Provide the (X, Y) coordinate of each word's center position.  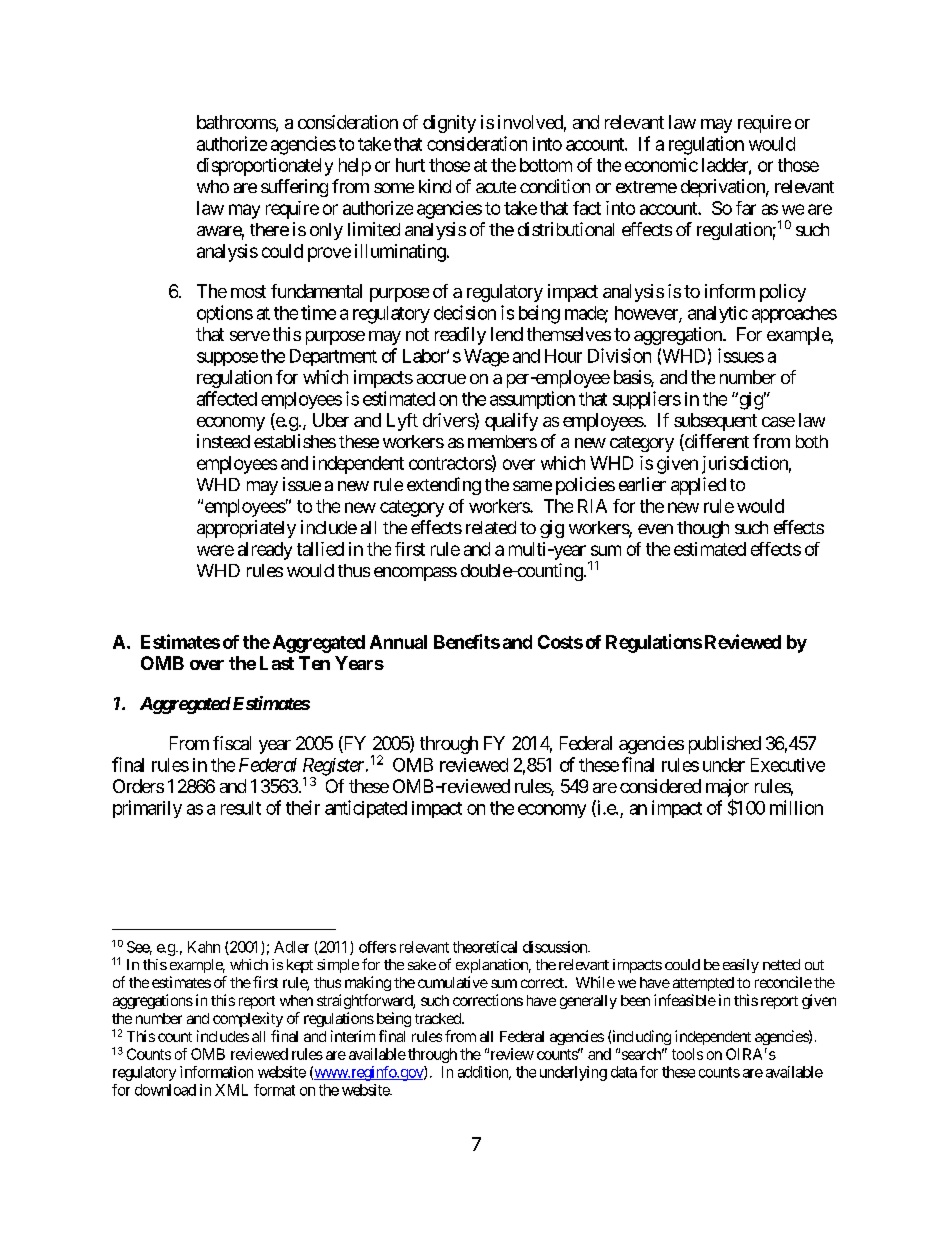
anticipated (366, 809)
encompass (415, 574)
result (241, 808)
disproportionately (265, 167)
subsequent (715, 422)
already (265, 551)
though (703, 529)
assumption (532, 400)
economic (661, 165)
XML (231, 1090)
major (727, 789)
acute (496, 187)
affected (227, 398)
